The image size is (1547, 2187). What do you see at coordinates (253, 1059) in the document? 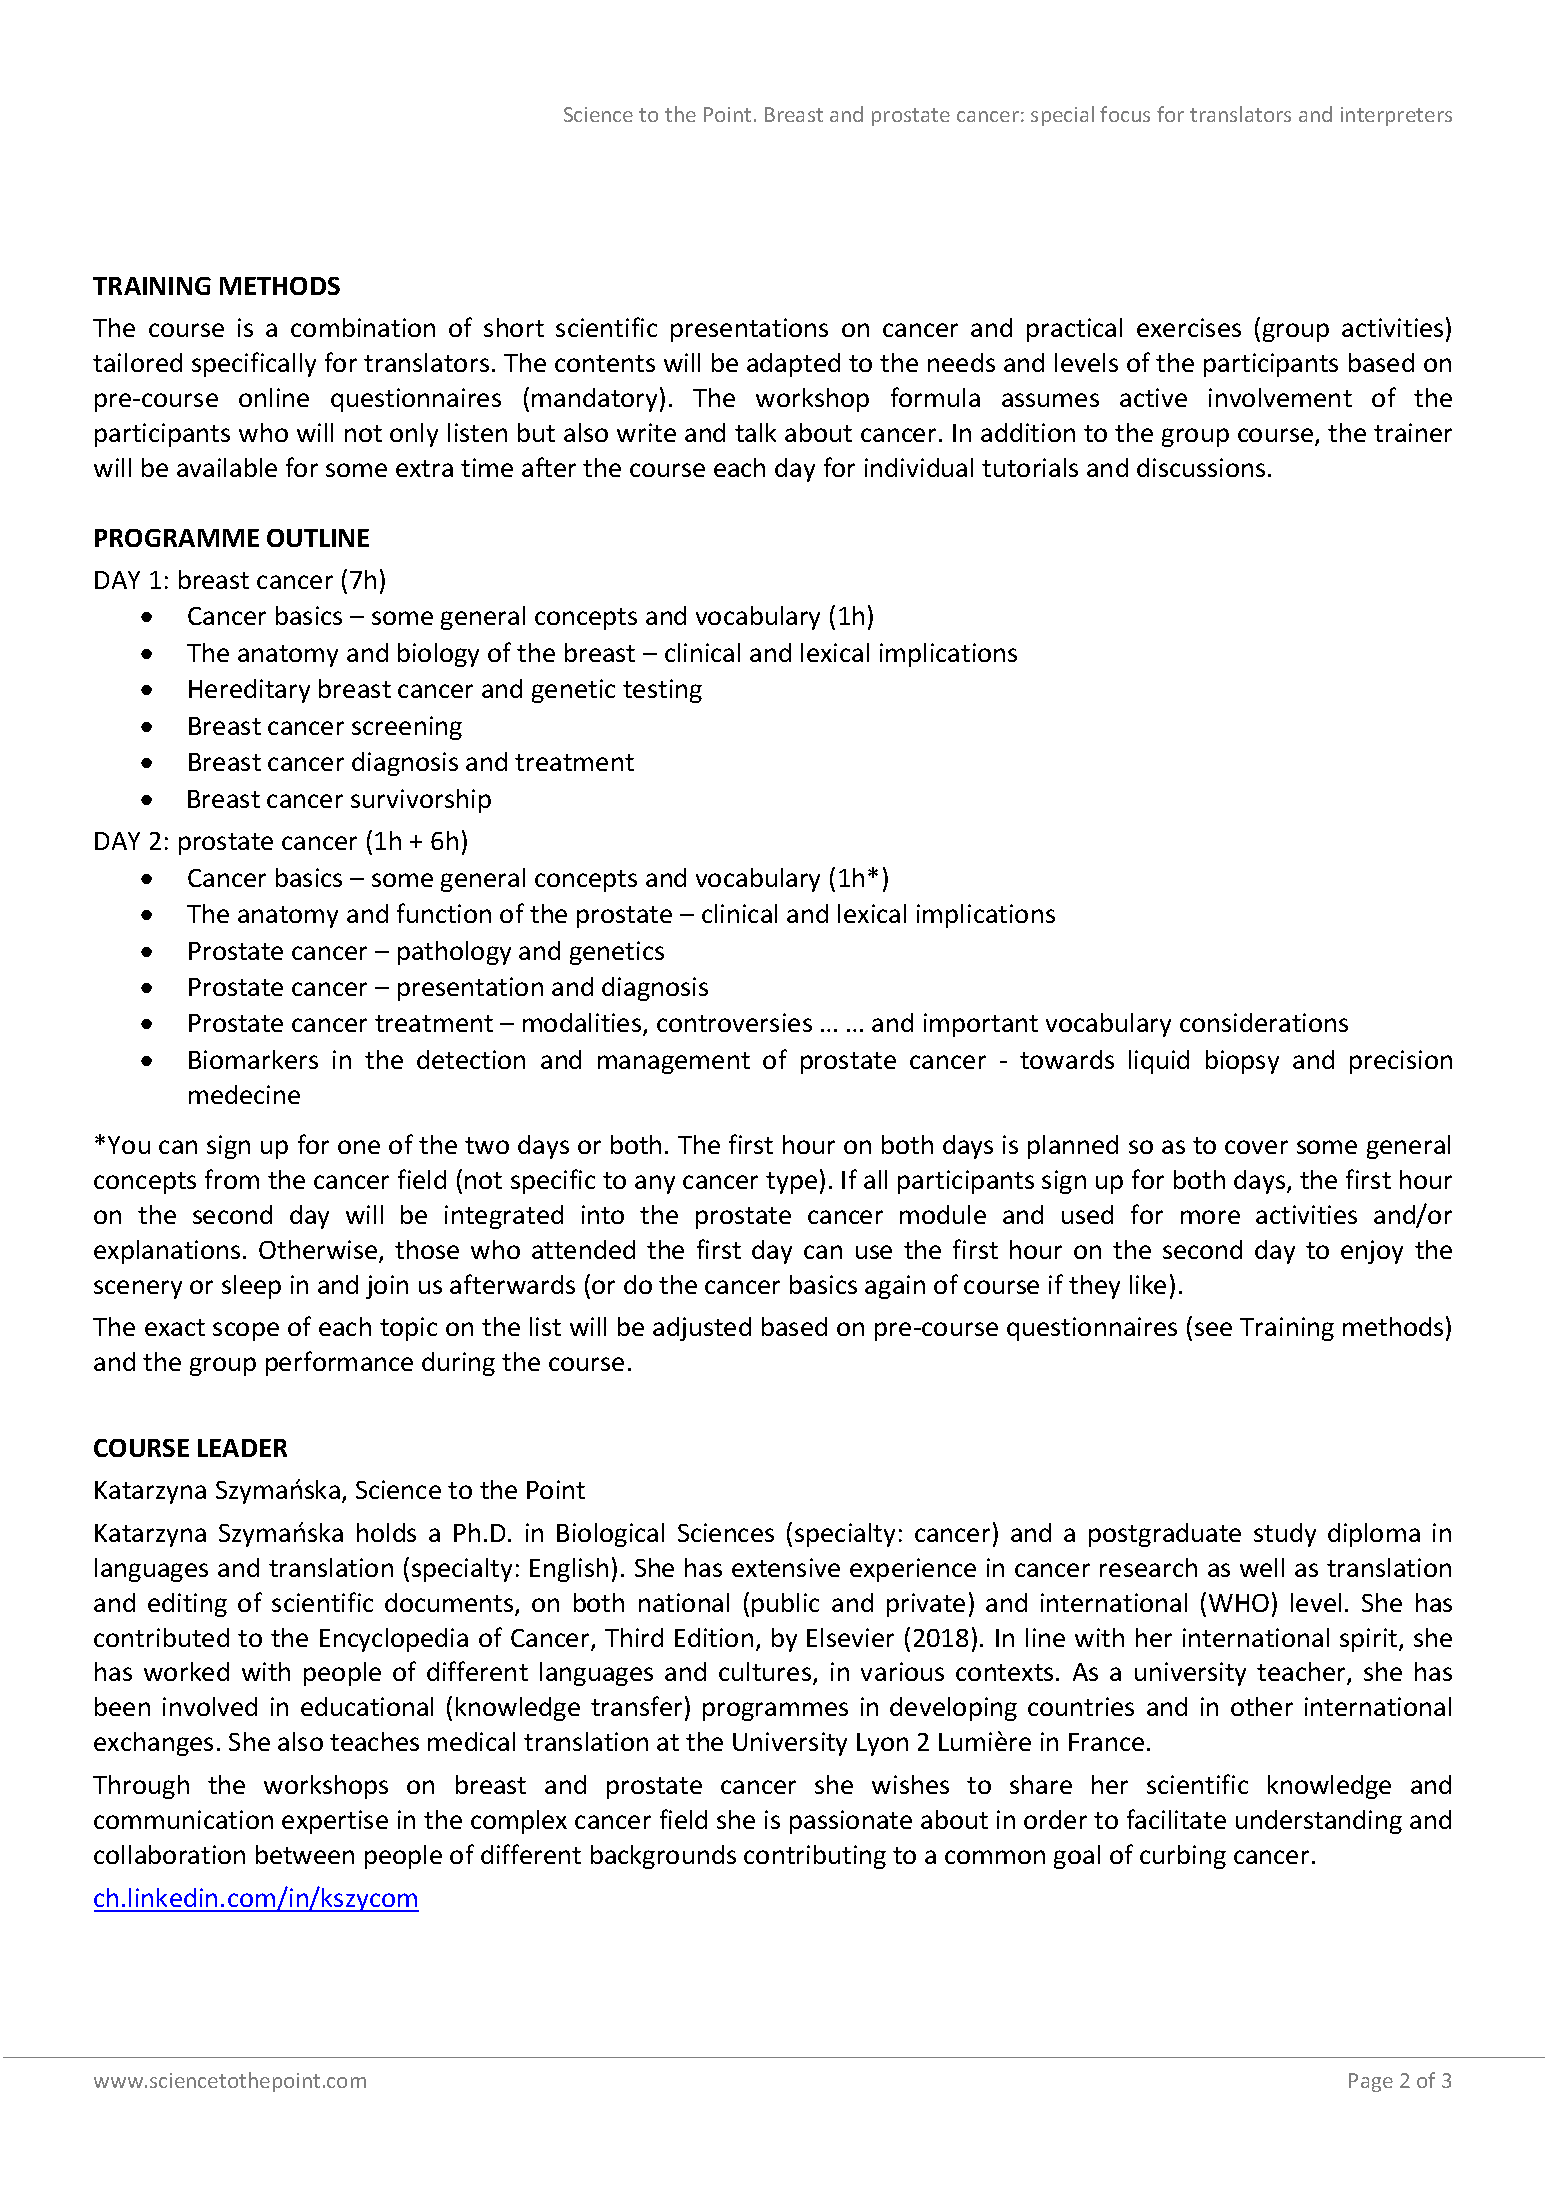
I see `Biomarkers` at bounding box center [253, 1059].
